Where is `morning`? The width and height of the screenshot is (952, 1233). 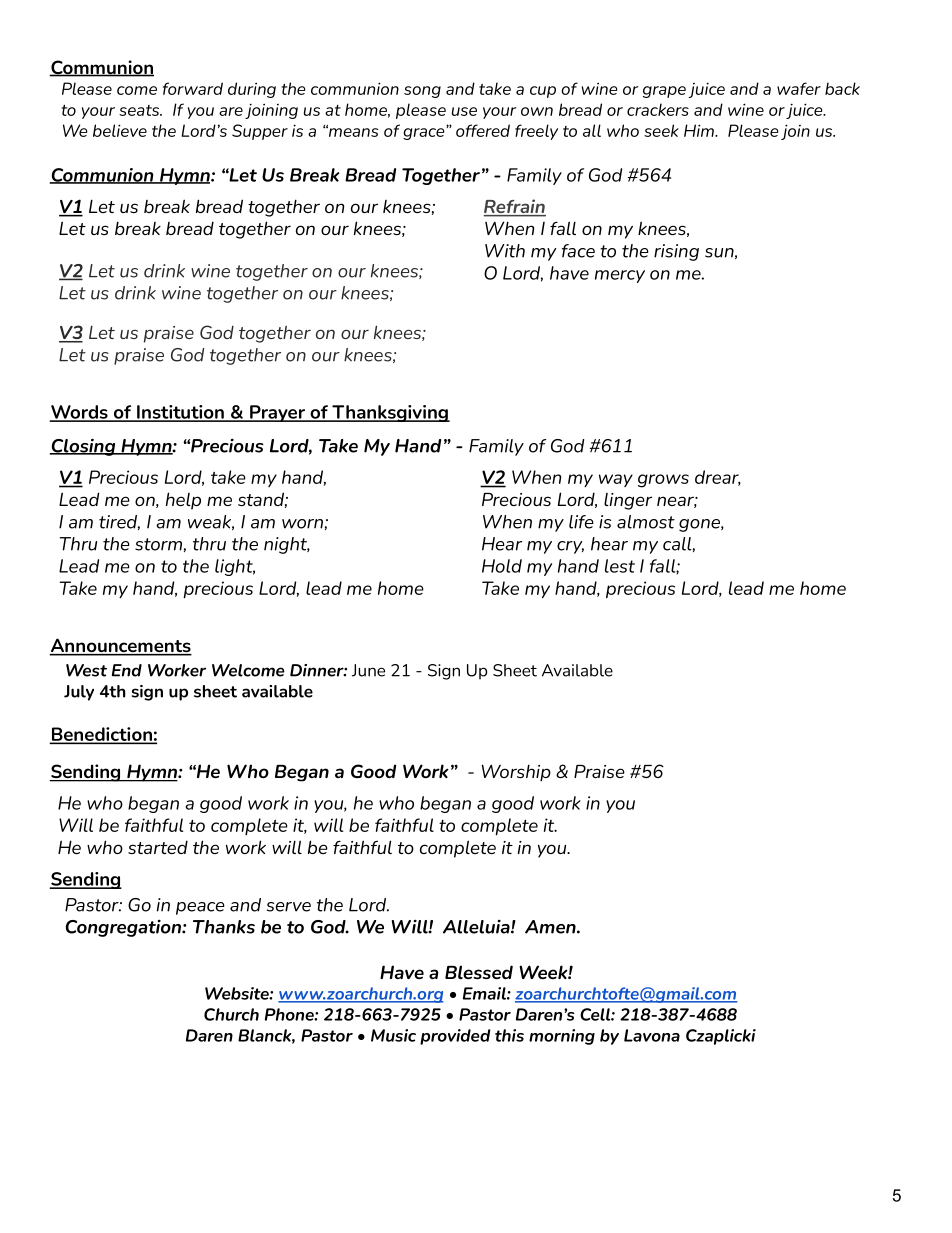 morning is located at coordinates (562, 1037).
